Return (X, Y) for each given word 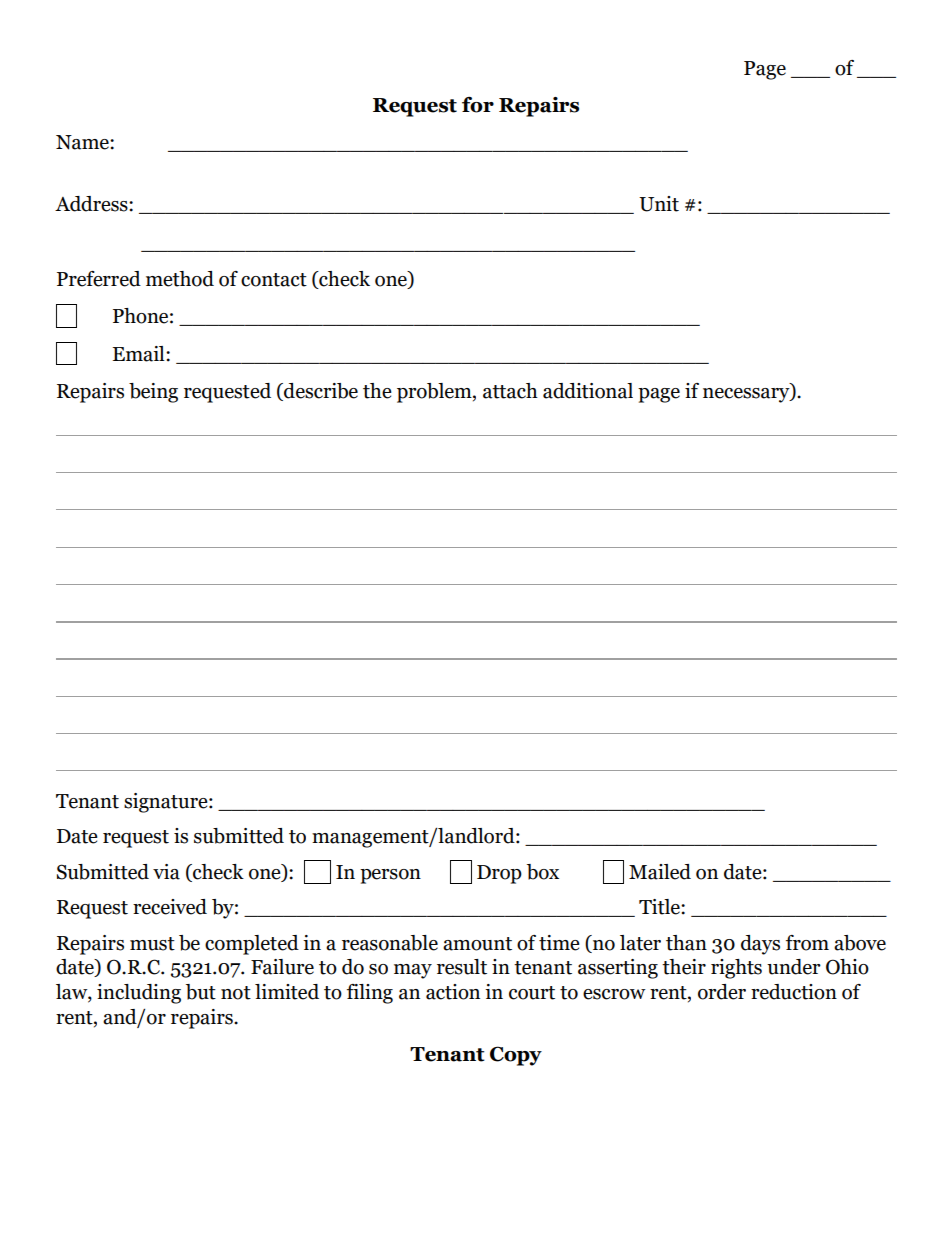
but (201, 992)
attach (510, 391)
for (478, 105)
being (153, 393)
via (166, 872)
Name (83, 142)
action (453, 992)
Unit (659, 204)
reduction (794, 992)
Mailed (660, 872)
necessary (747, 395)
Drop (499, 874)
